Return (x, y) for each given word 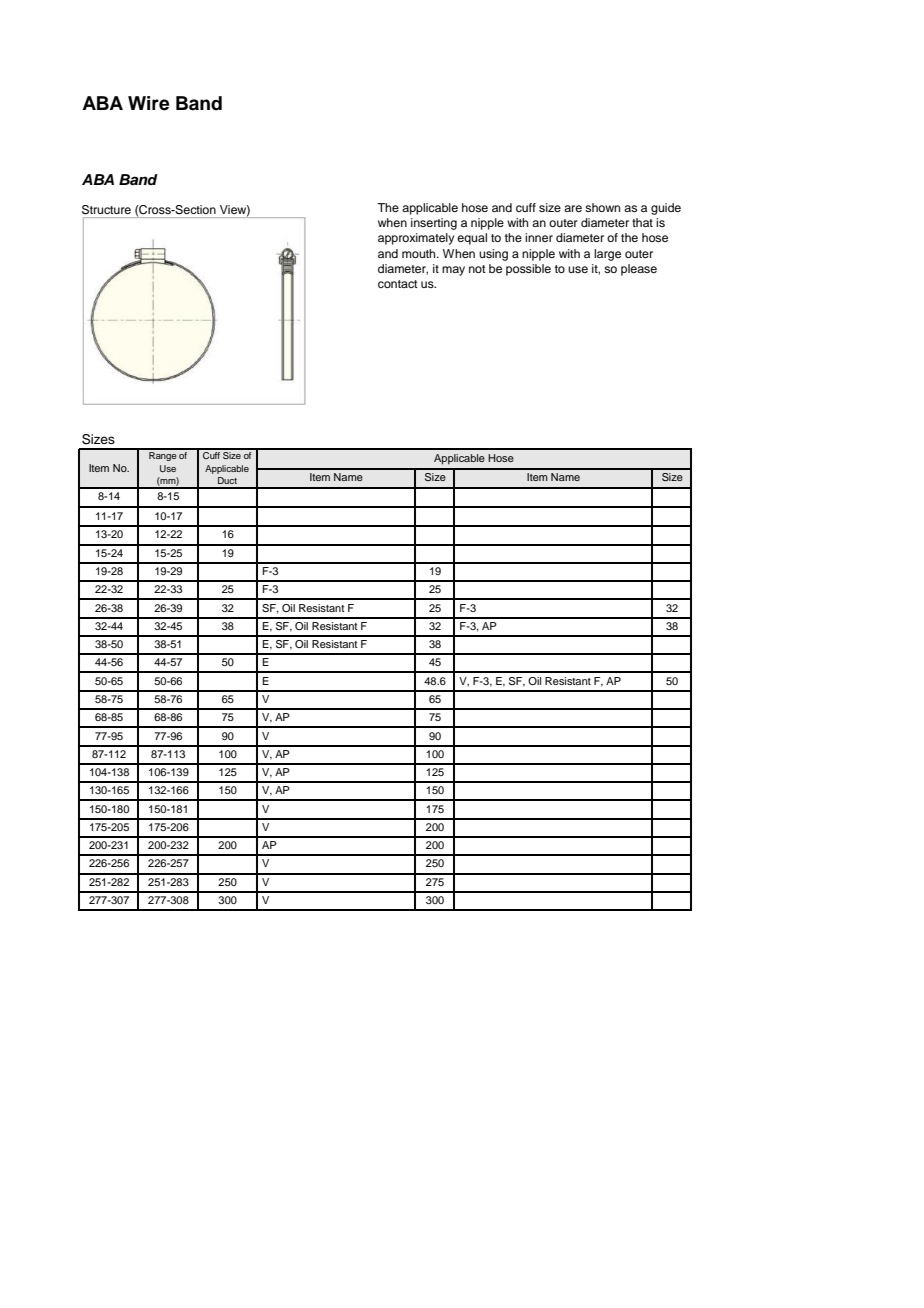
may (453, 271)
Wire (148, 103)
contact (398, 284)
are (573, 208)
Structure (106, 210)
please (639, 270)
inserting (434, 224)
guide (666, 209)
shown (602, 207)
